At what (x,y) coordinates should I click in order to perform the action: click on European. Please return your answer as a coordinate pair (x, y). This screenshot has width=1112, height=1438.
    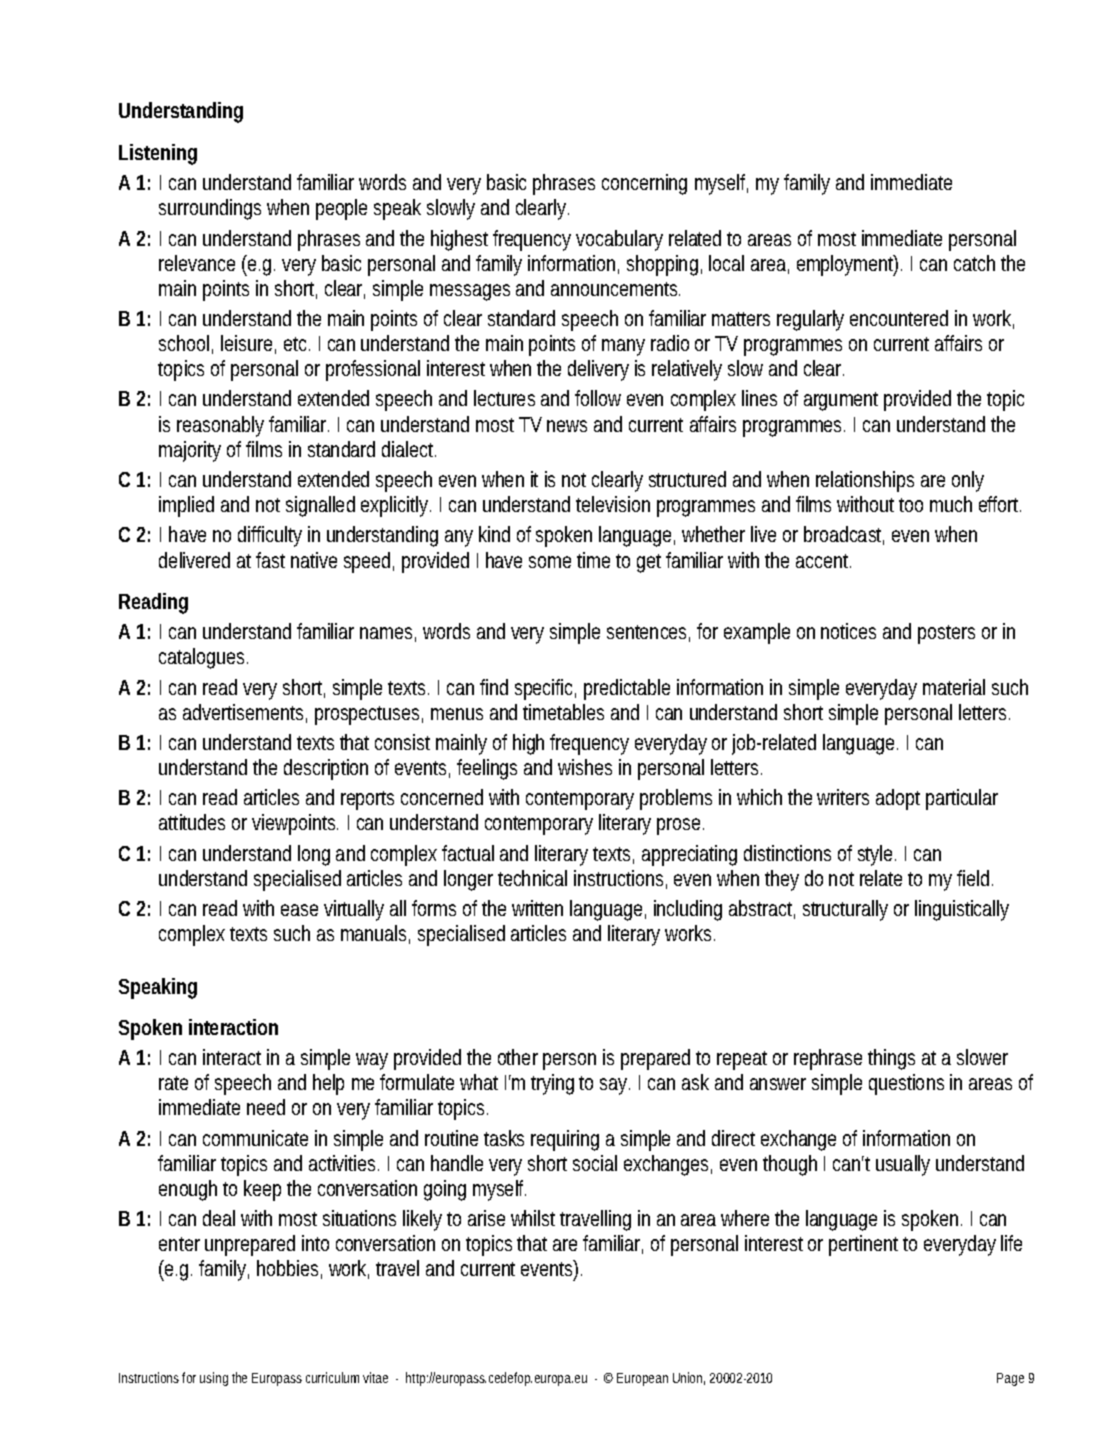
    Looking at the image, I should click on (642, 1379).
